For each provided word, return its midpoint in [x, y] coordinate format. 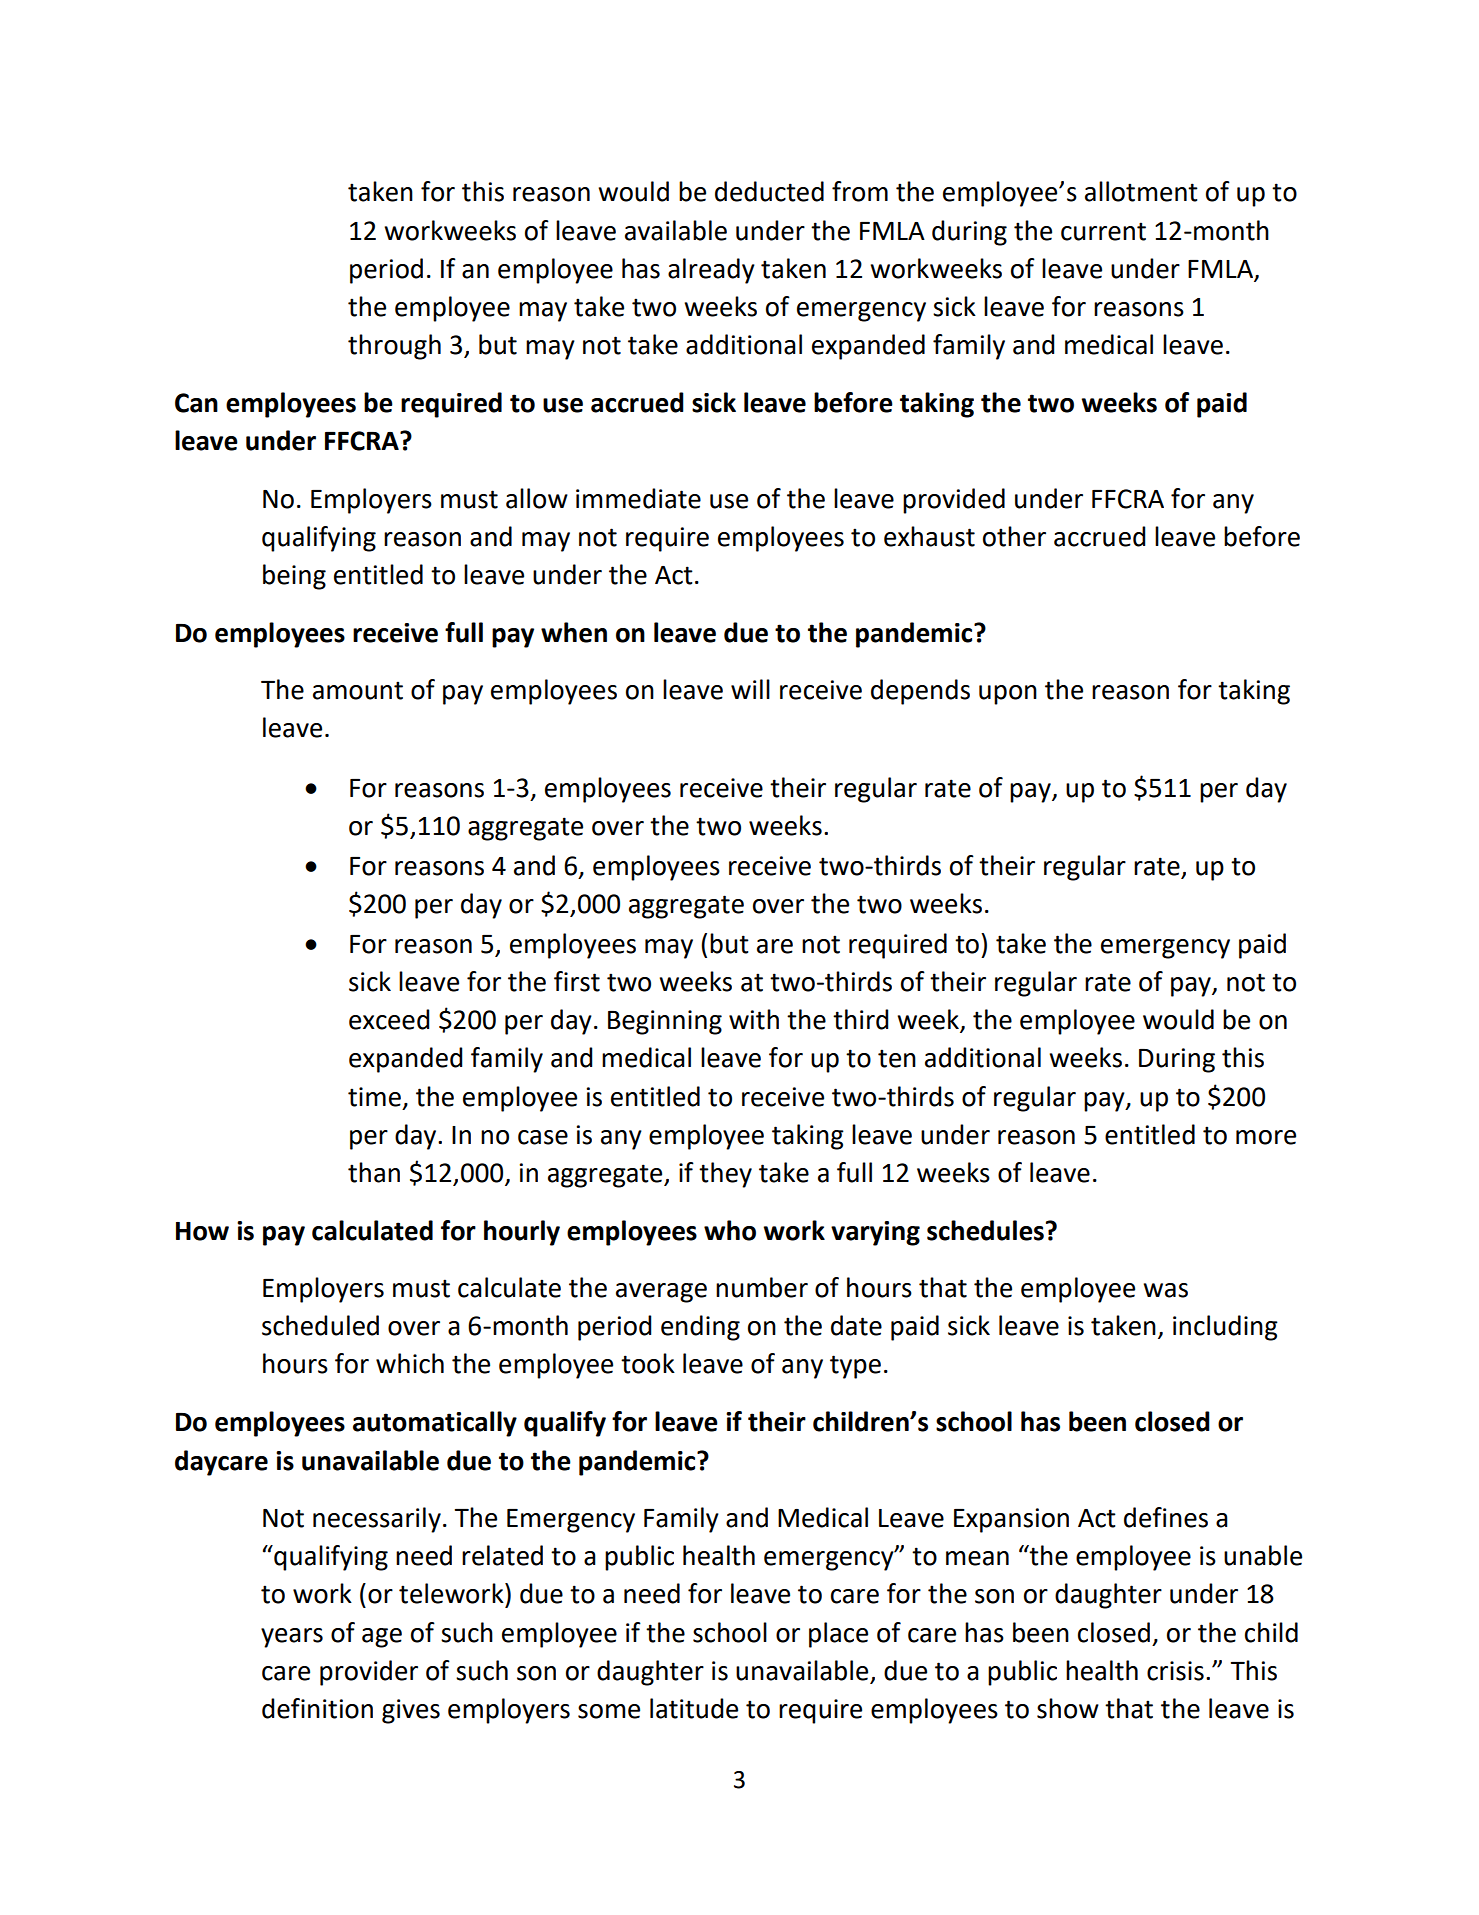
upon [1008, 695]
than [374, 1172]
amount [358, 690]
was [1165, 1290]
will [750, 689]
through [394, 347]
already [711, 271]
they [725, 1175]
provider [369, 1673]
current [1103, 231]
